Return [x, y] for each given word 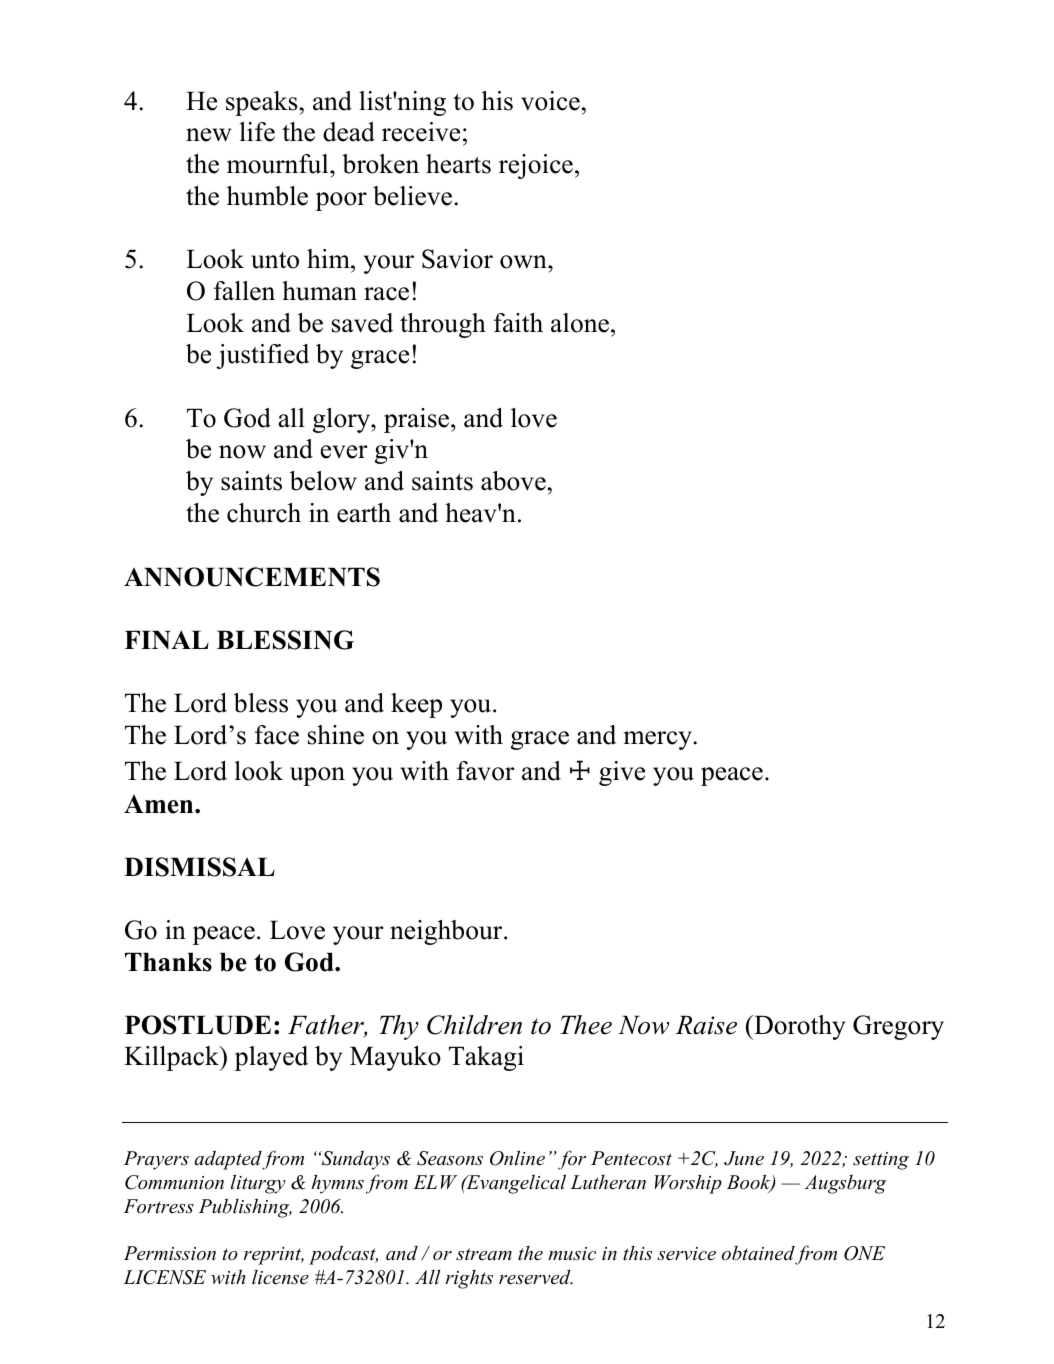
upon [317, 776]
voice [550, 101]
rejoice [536, 166]
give [622, 773]
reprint [274, 1256]
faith [518, 322]
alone [580, 323]
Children [474, 1025]
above [513, 481]
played [271, 1058]
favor [486, 771]
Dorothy [798, 1027]
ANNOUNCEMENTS [252, 577]
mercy [659, 740]
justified [262, 356]
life [257, 132]
